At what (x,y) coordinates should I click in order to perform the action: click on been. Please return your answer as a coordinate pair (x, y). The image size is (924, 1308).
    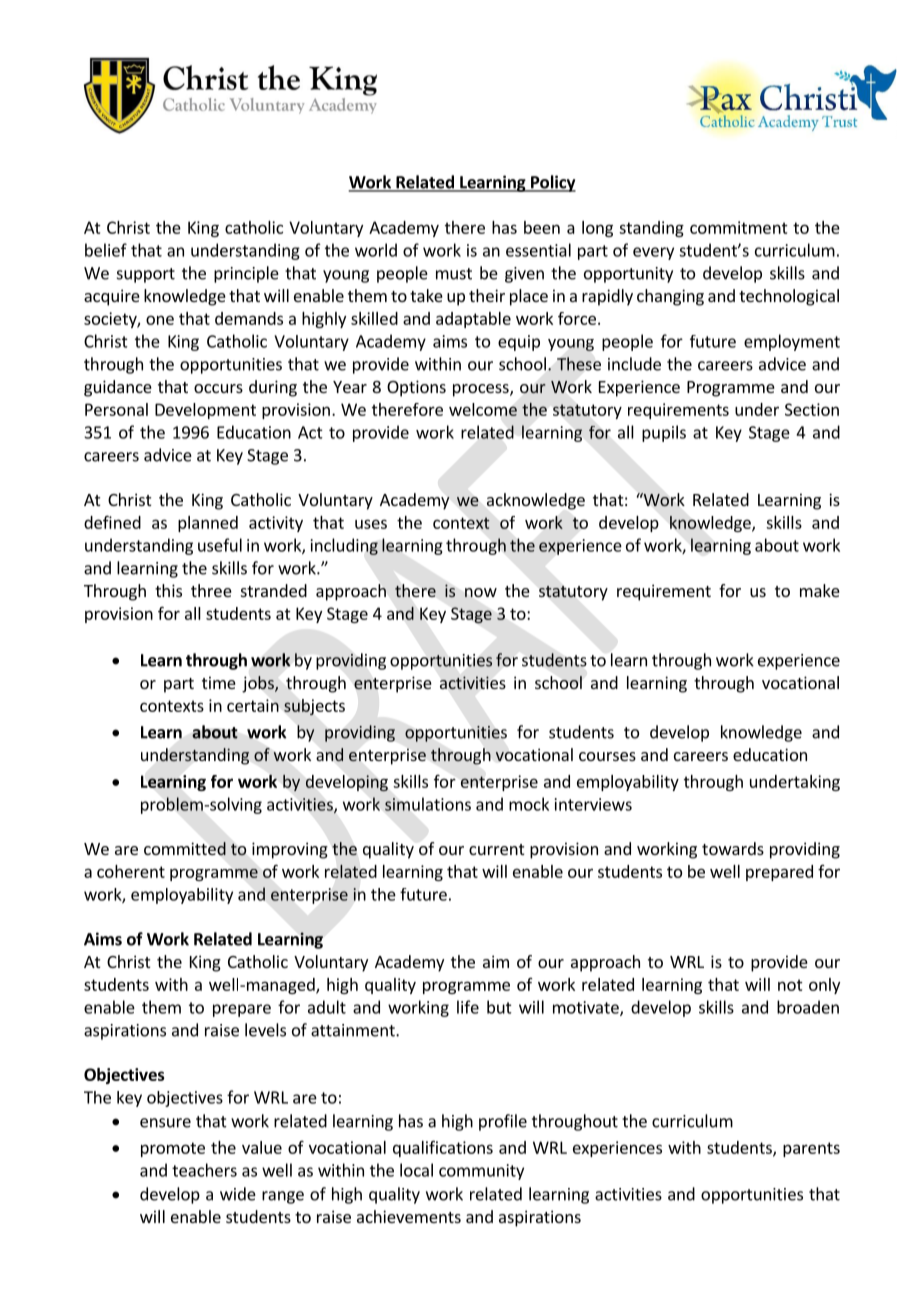
    Looking at the image, I should click on (542, 227).
